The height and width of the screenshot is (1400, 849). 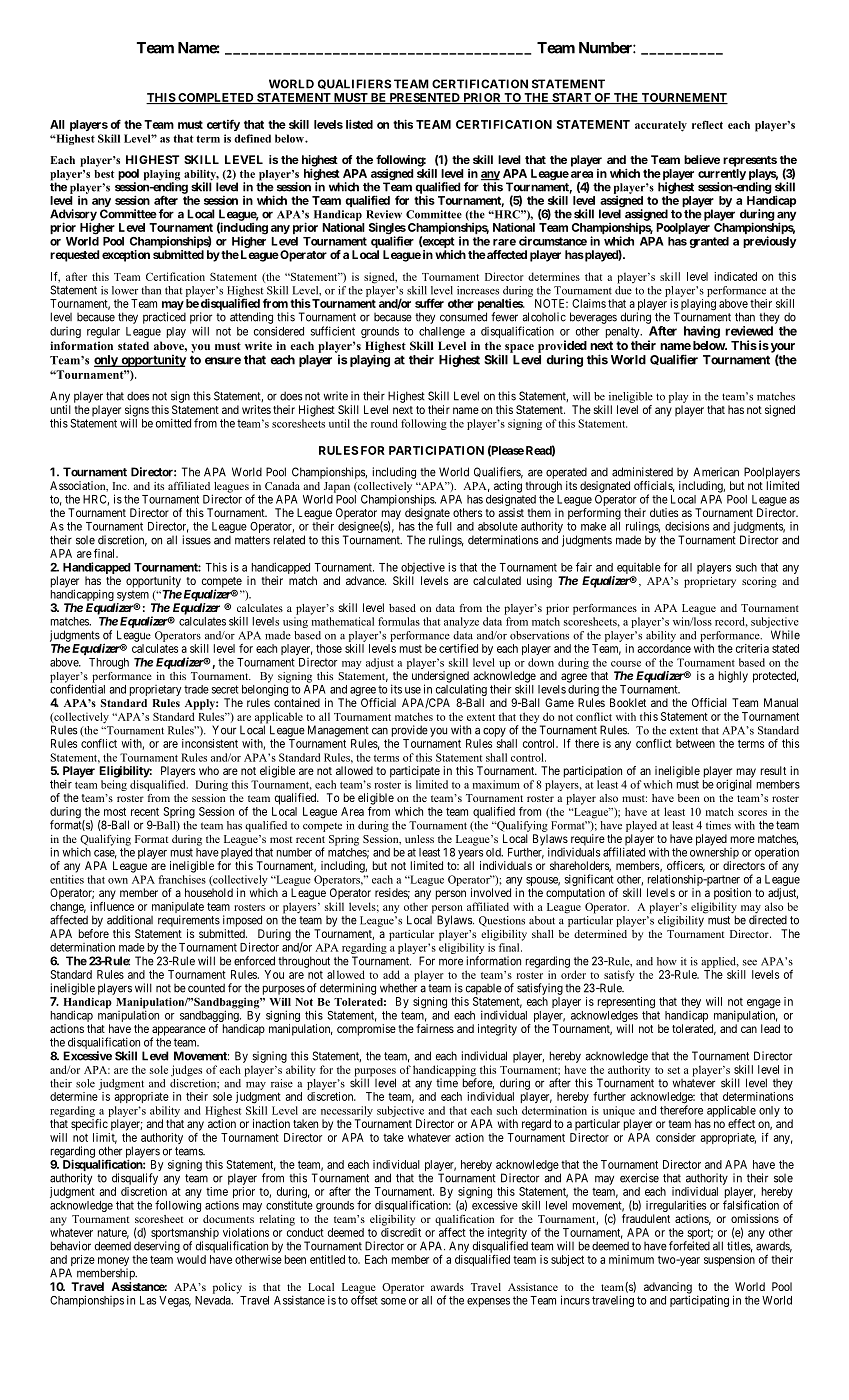 What do you see at coordinates (157, 1247) in the screenshot?
I see `deserving` at bounding box center [157, 1247].
